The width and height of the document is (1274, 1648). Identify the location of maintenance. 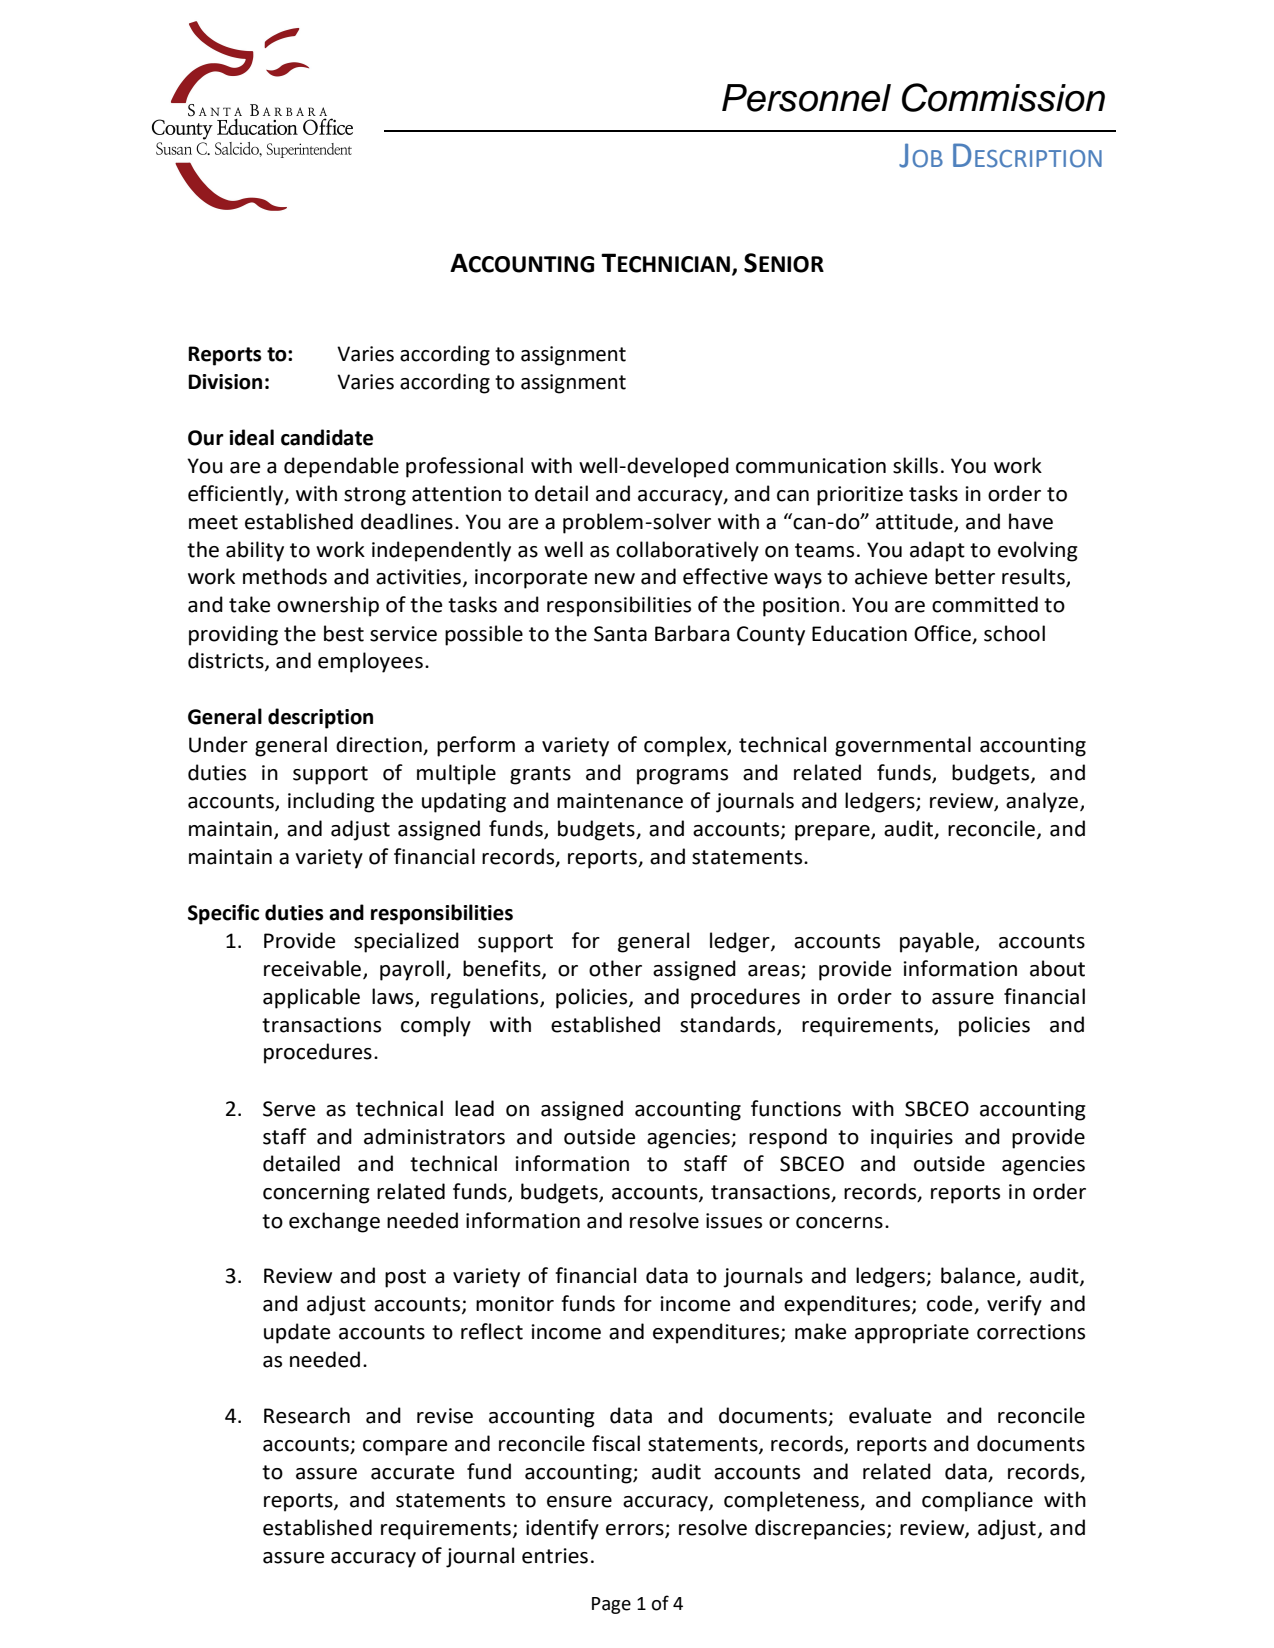
(620, 801).
